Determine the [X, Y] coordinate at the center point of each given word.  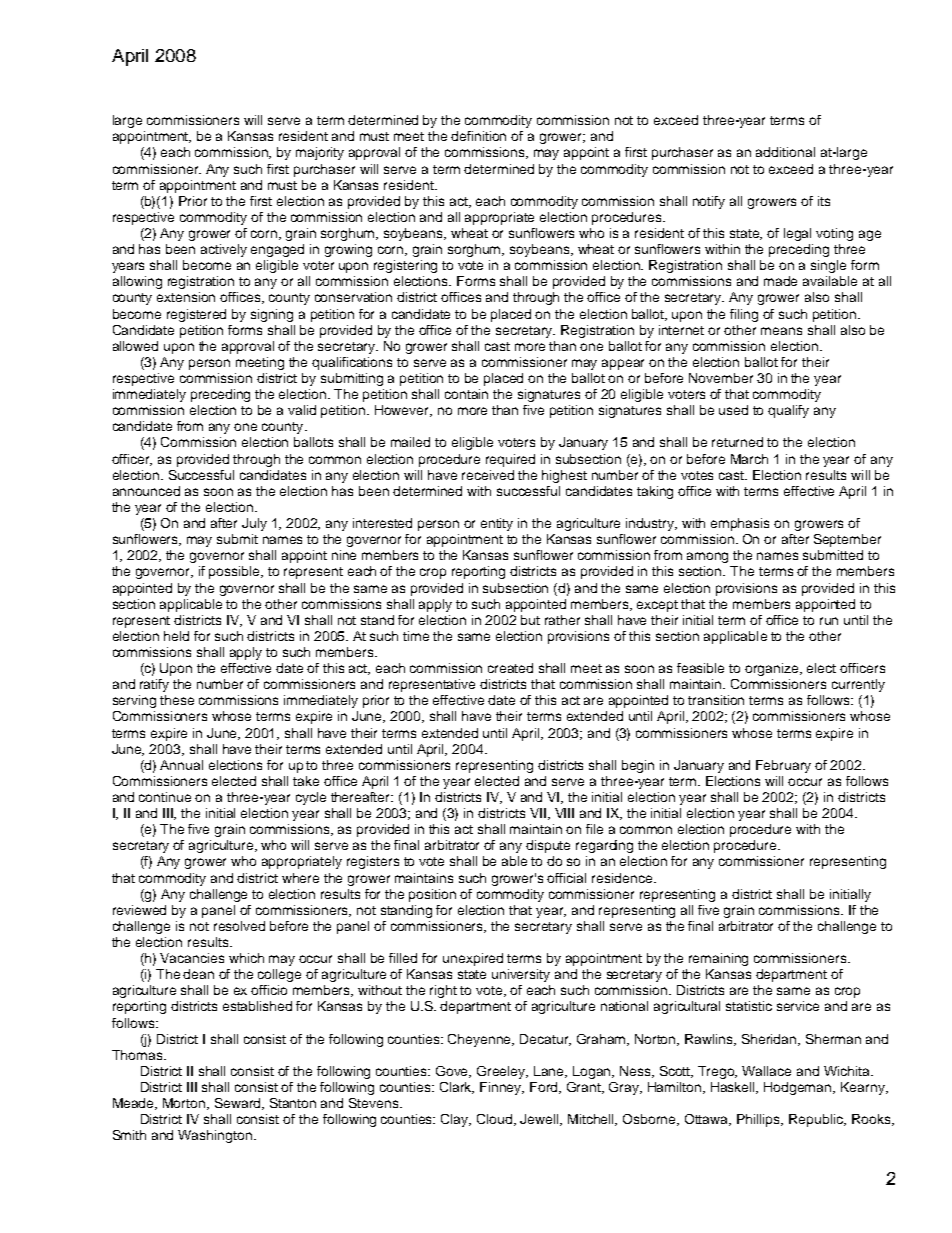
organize [773, 669]
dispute [548, 846]
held [176, 636]
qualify [788, 411]
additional [785, 152]
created [510, 668]
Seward [239, 1104]
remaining [718, 959]
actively [224, 250]
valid [302, 410]
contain [466, 394]
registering [405, 266]
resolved [239, 926]
